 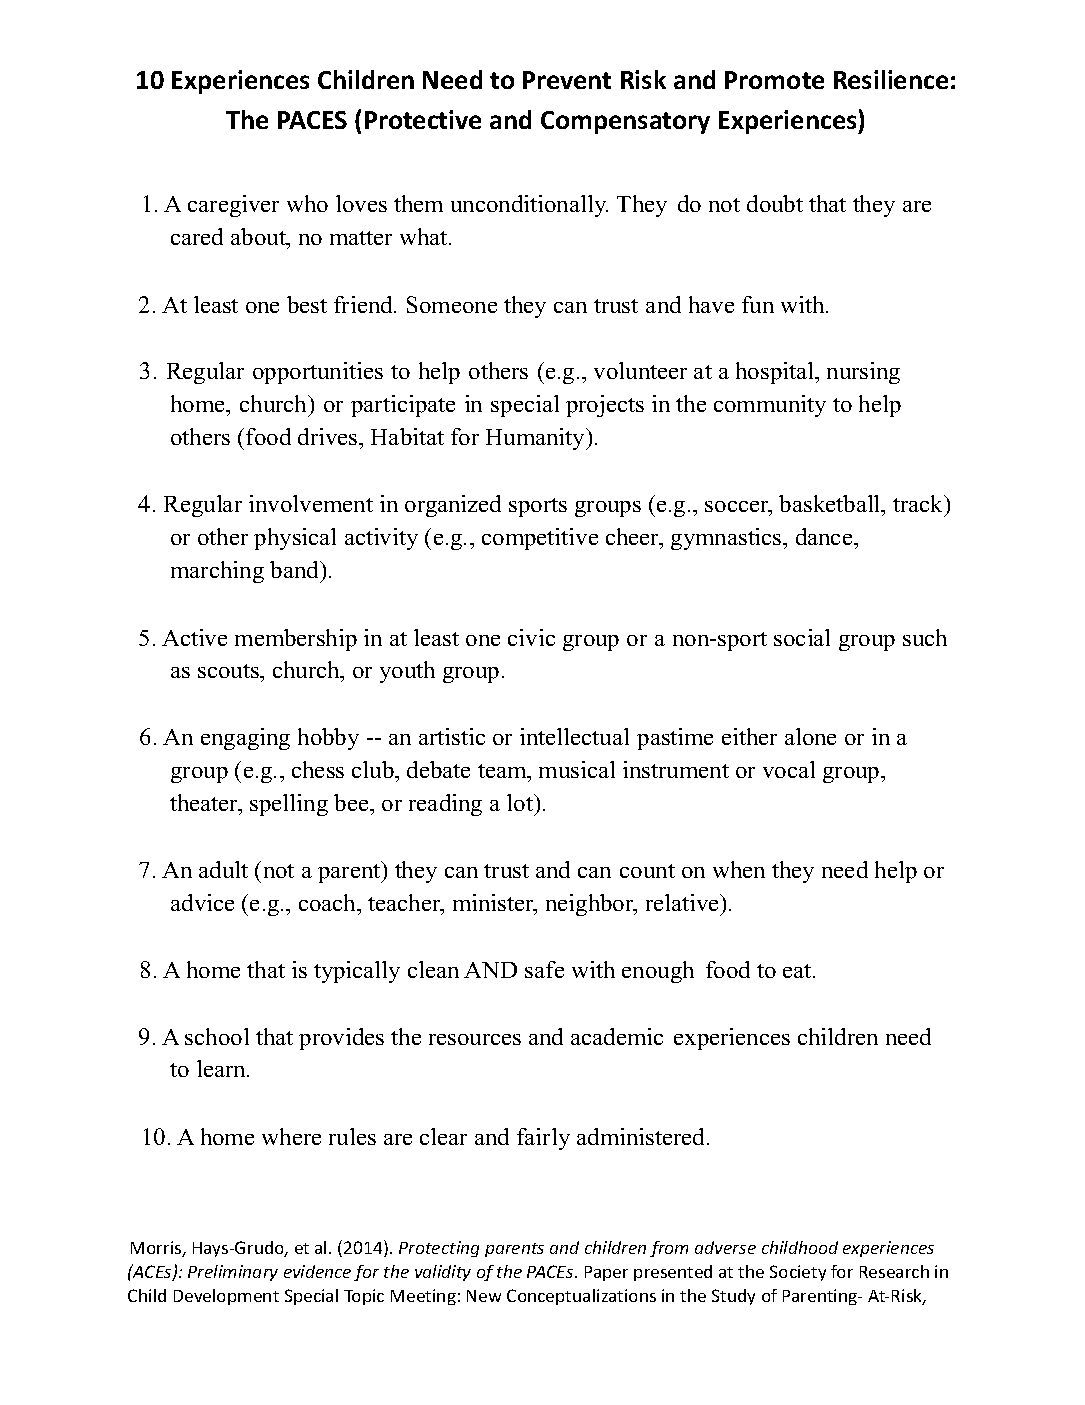 What do you see at coordinates (891, 79) in the screenshot?
I see `Resilience` at bounding box center [891, 79].
